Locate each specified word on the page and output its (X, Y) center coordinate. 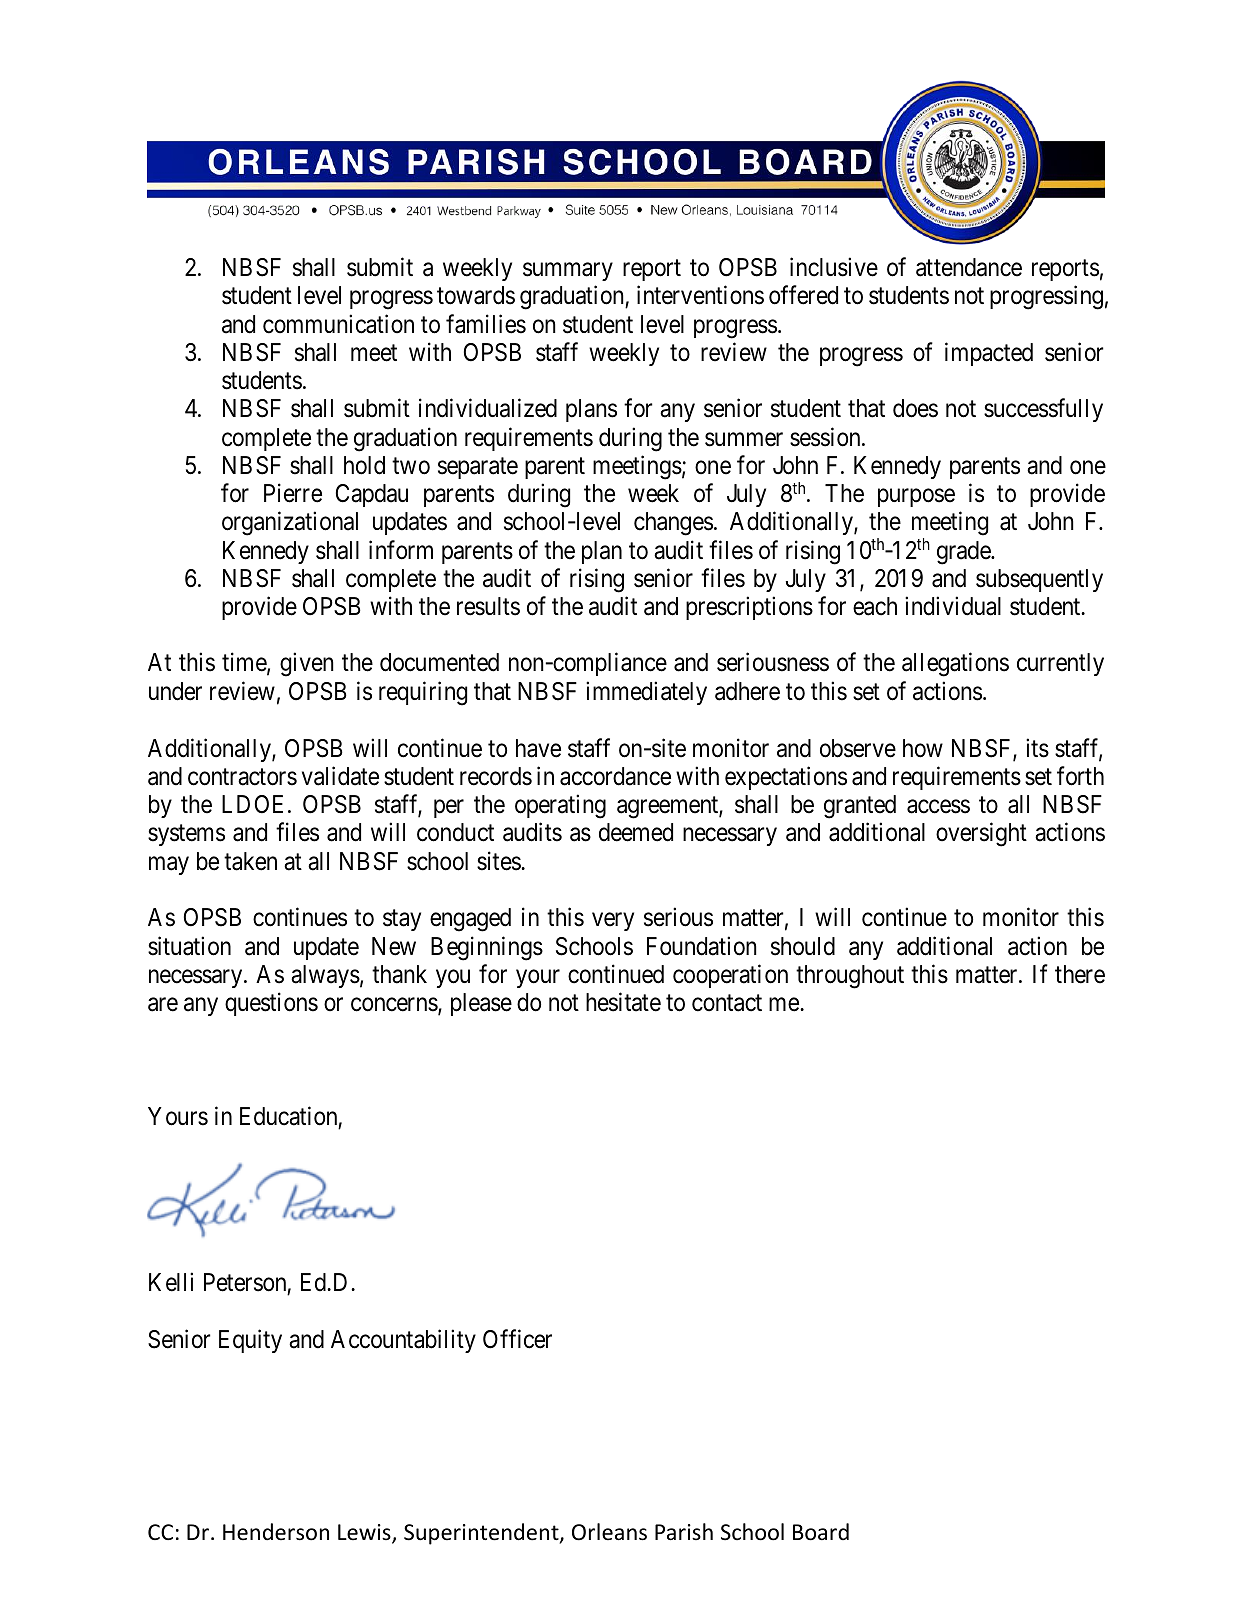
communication (338, 324)
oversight (981, 834)
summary (568, 272)
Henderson (276, 1532)
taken (250, 861)
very (613, 922)
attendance (969, 267)
